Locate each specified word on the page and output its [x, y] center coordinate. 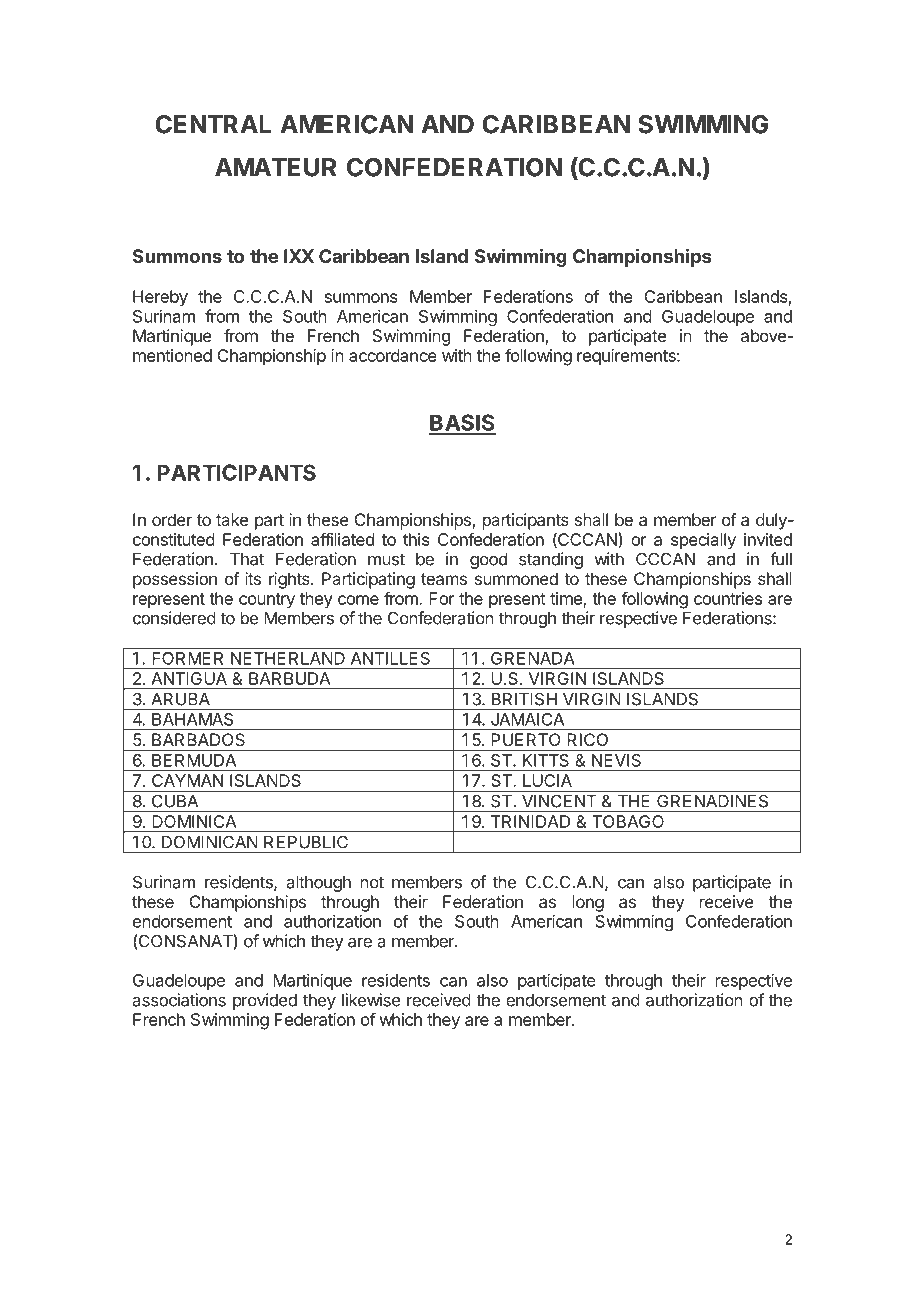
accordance [393, 355]
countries [728, 598]
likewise [371, 1000]
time [567, 599]
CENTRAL [213, 124]
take [232, 519]
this [416, 539]
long [588, 903]
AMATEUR [275, 167]
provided [265, 1001]
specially [703, 541]
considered [174, 618]
